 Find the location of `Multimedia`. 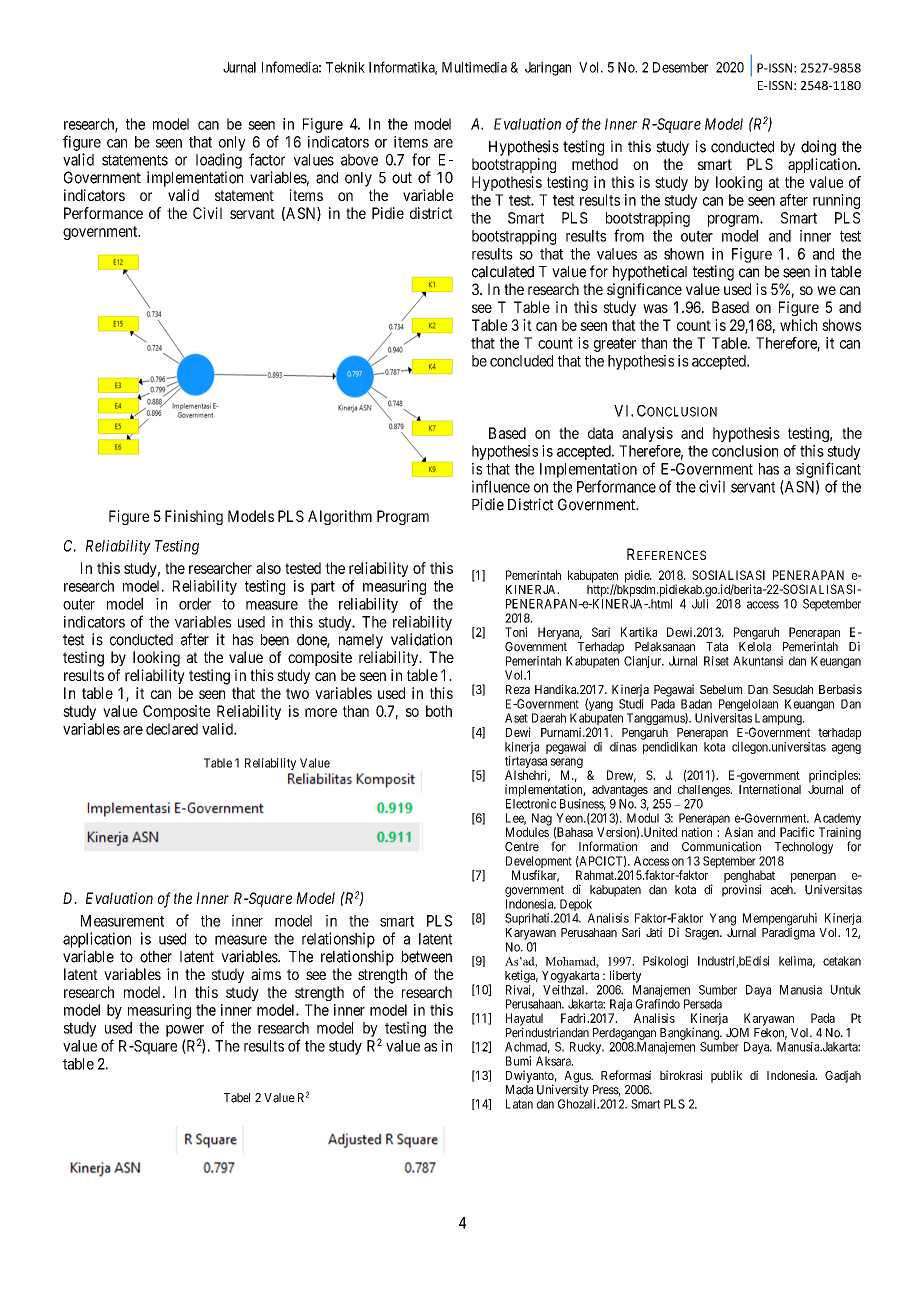

Multimedia is located at coordinates (474, 67).
